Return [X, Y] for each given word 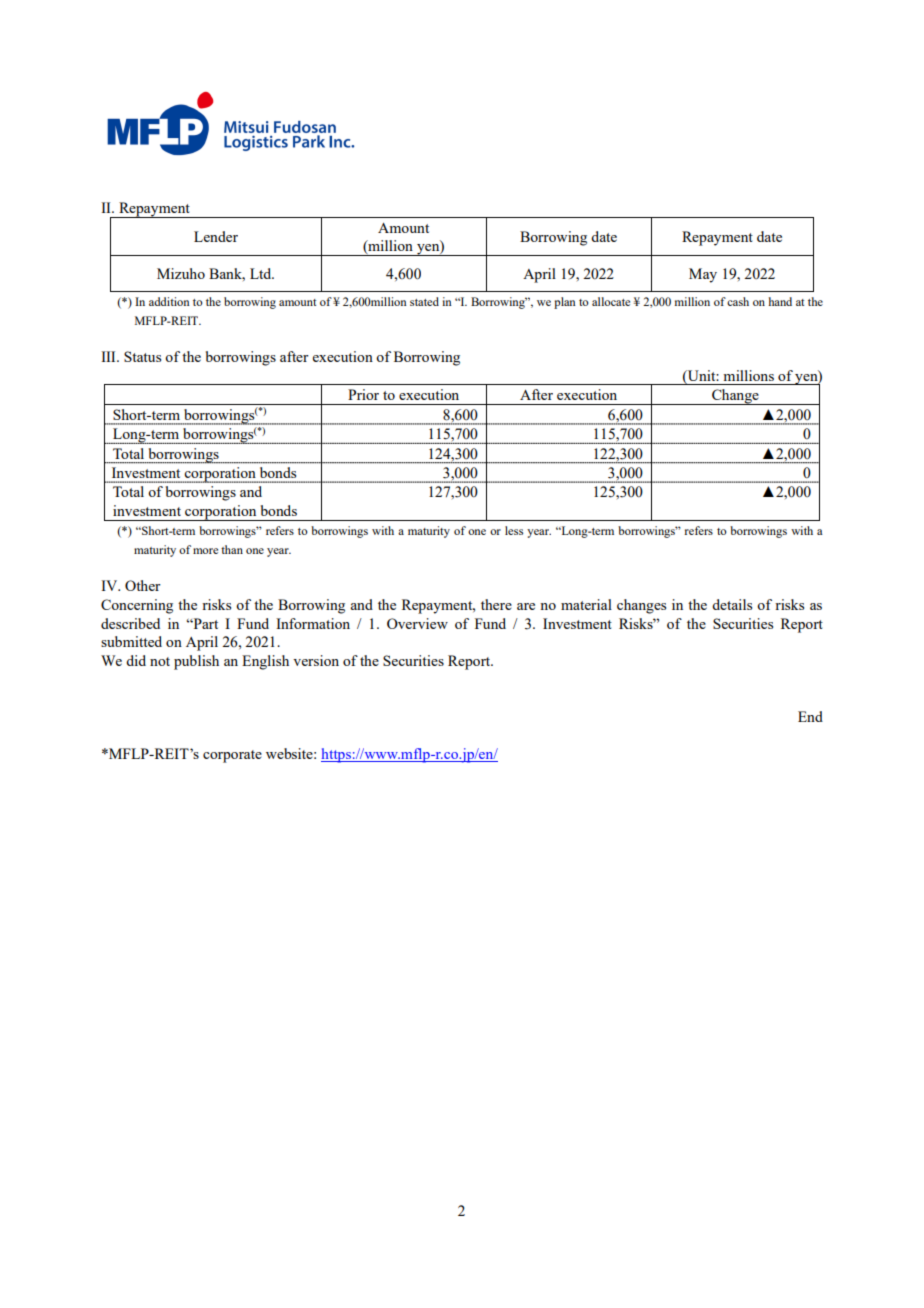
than [232, 549]
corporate [232, 756]
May [703, 275]
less [514, 530]
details [732, 604]
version [316, 660]
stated [424, 301]
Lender [216, 236]
